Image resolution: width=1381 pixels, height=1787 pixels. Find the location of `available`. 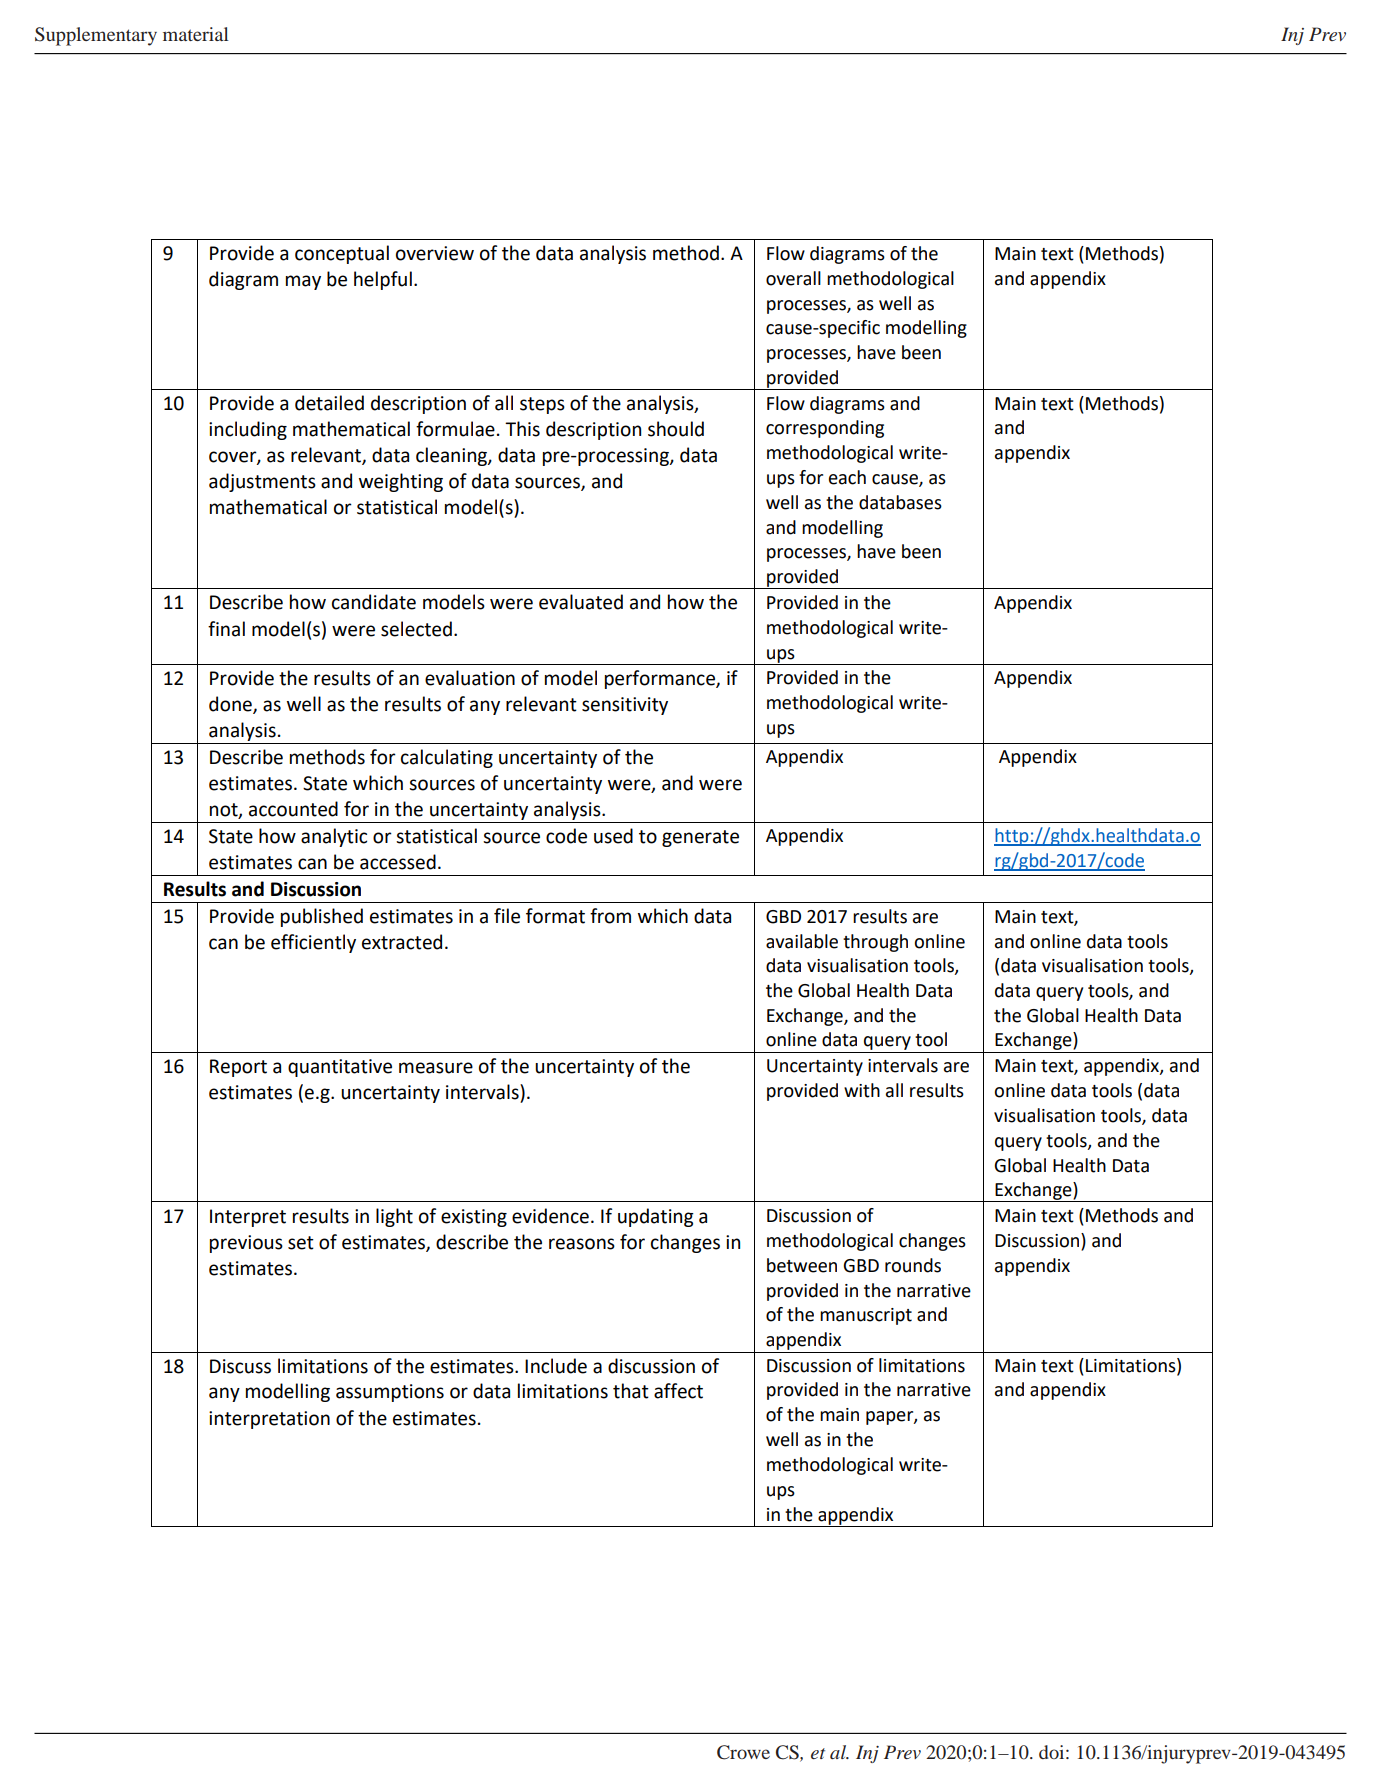

available is located at coordinates (802, 941).
